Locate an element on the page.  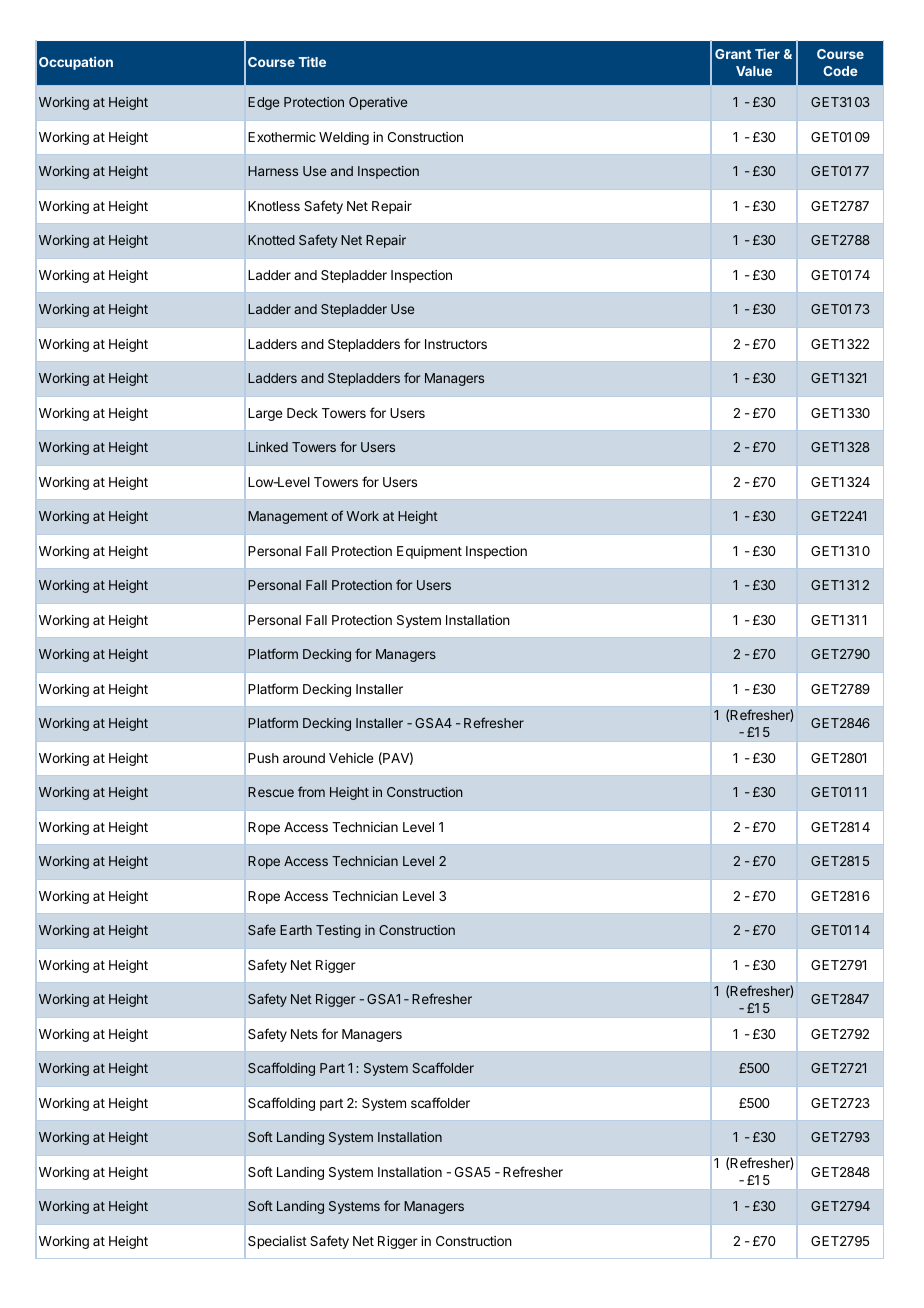
Rescue is located at coordinates (271, 792).
